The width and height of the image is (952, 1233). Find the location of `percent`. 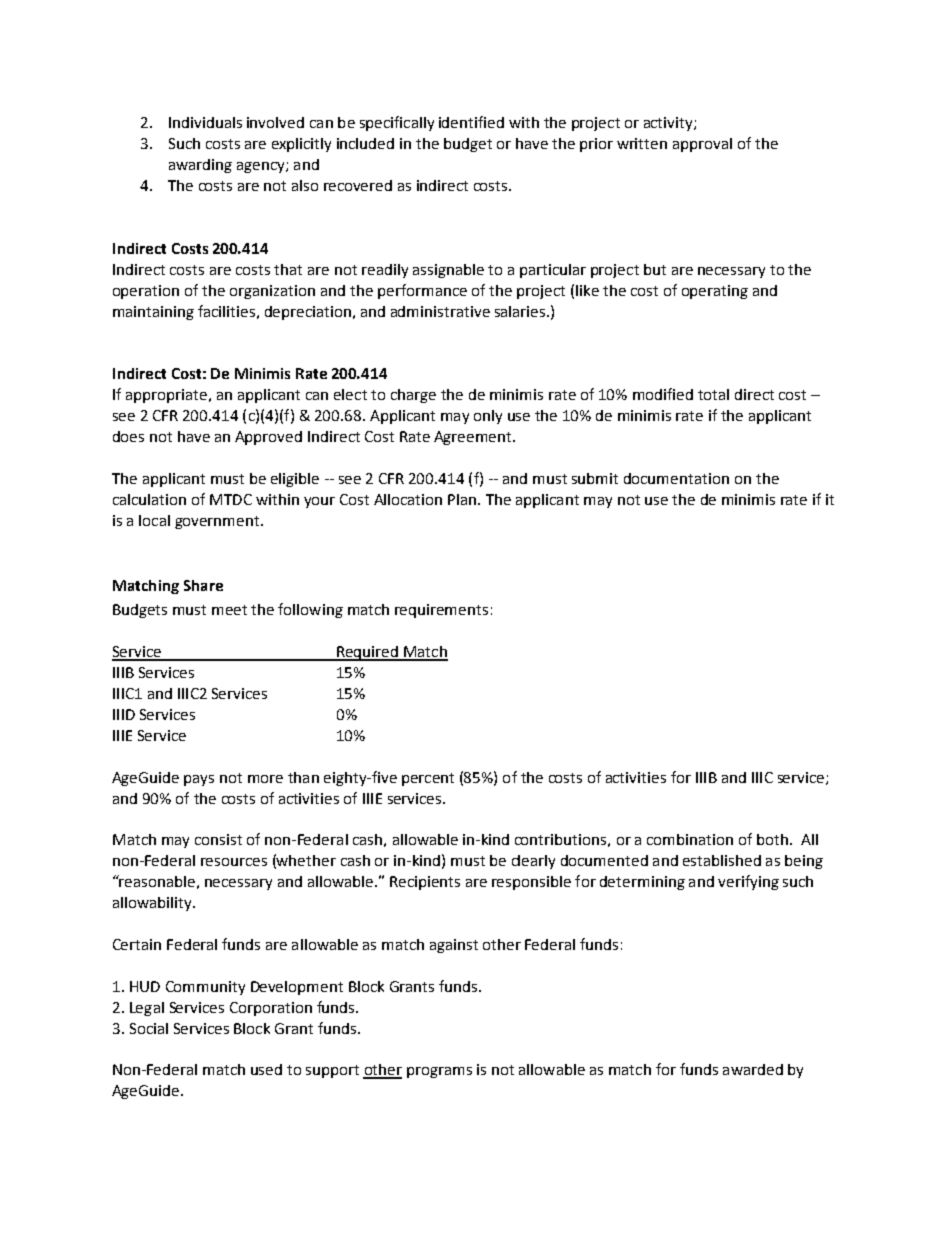

percent is located at coordinates (428, 779).
